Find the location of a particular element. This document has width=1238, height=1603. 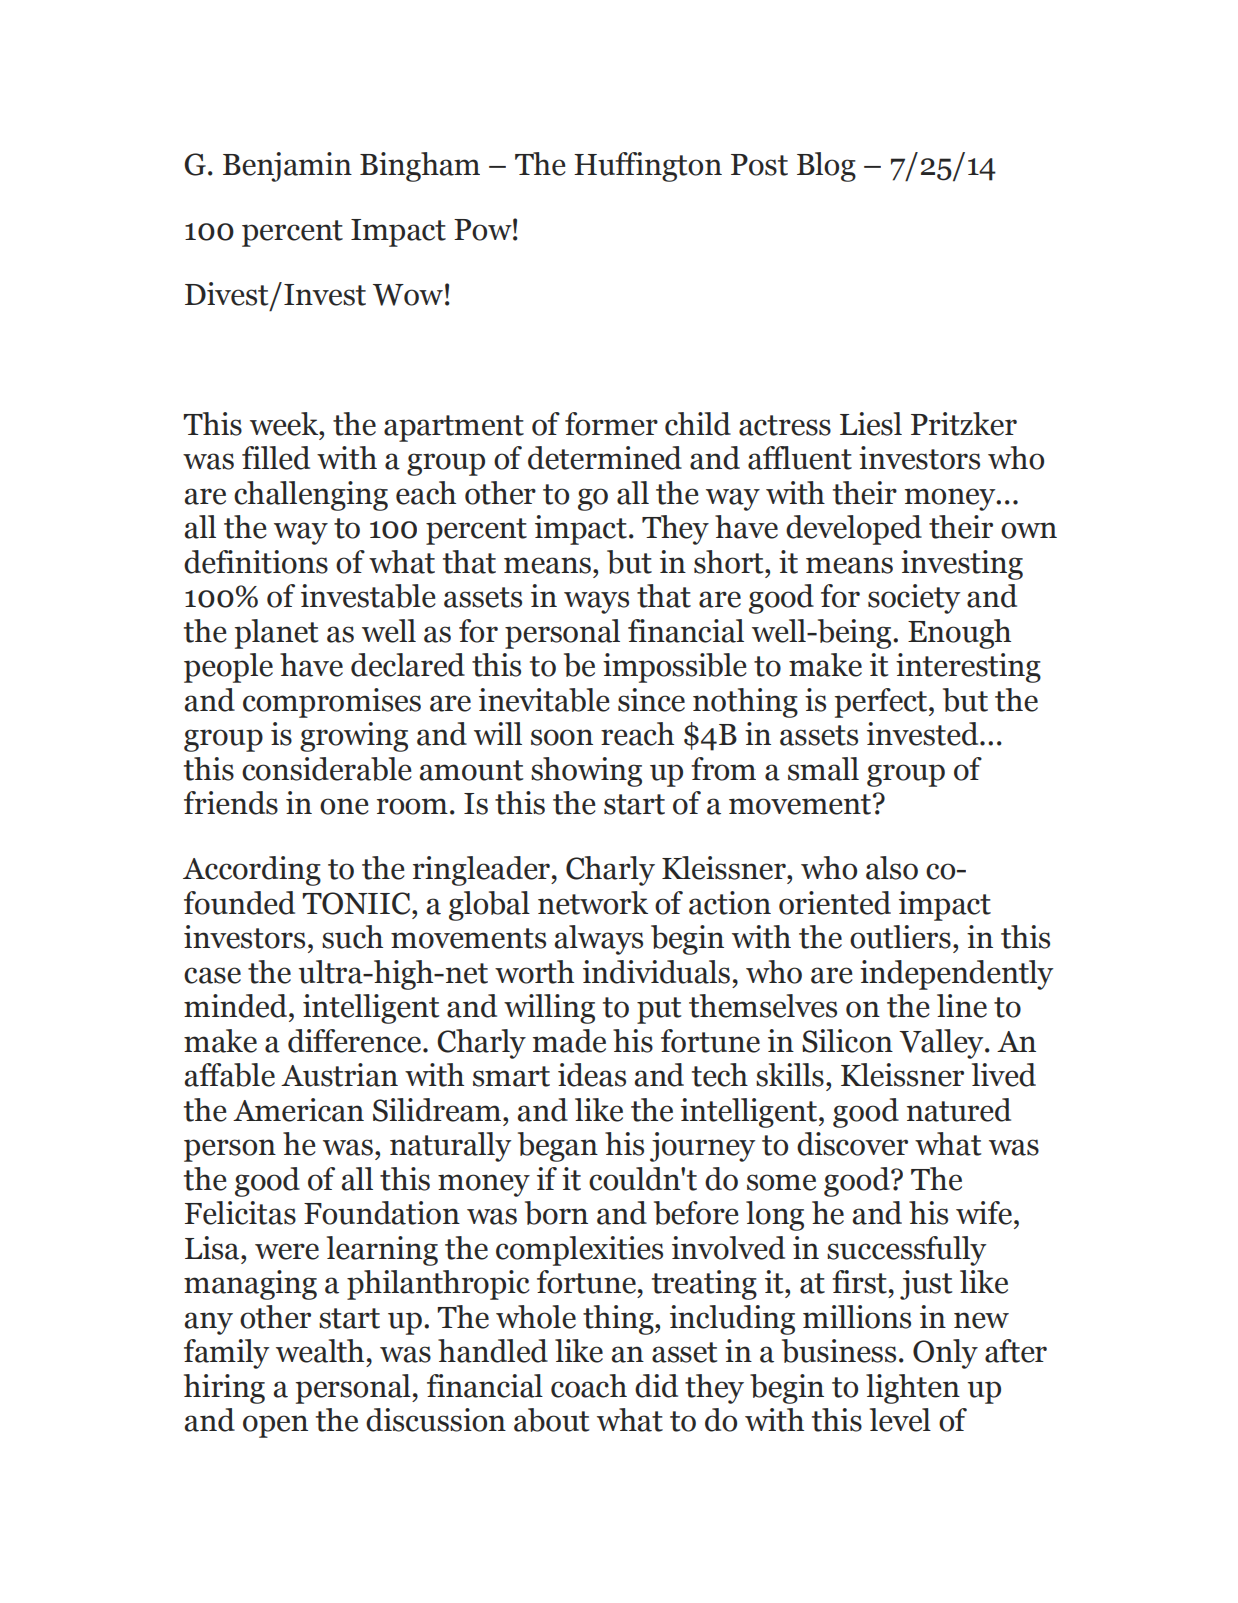

wealth is located at coordinates (320, 1351).
